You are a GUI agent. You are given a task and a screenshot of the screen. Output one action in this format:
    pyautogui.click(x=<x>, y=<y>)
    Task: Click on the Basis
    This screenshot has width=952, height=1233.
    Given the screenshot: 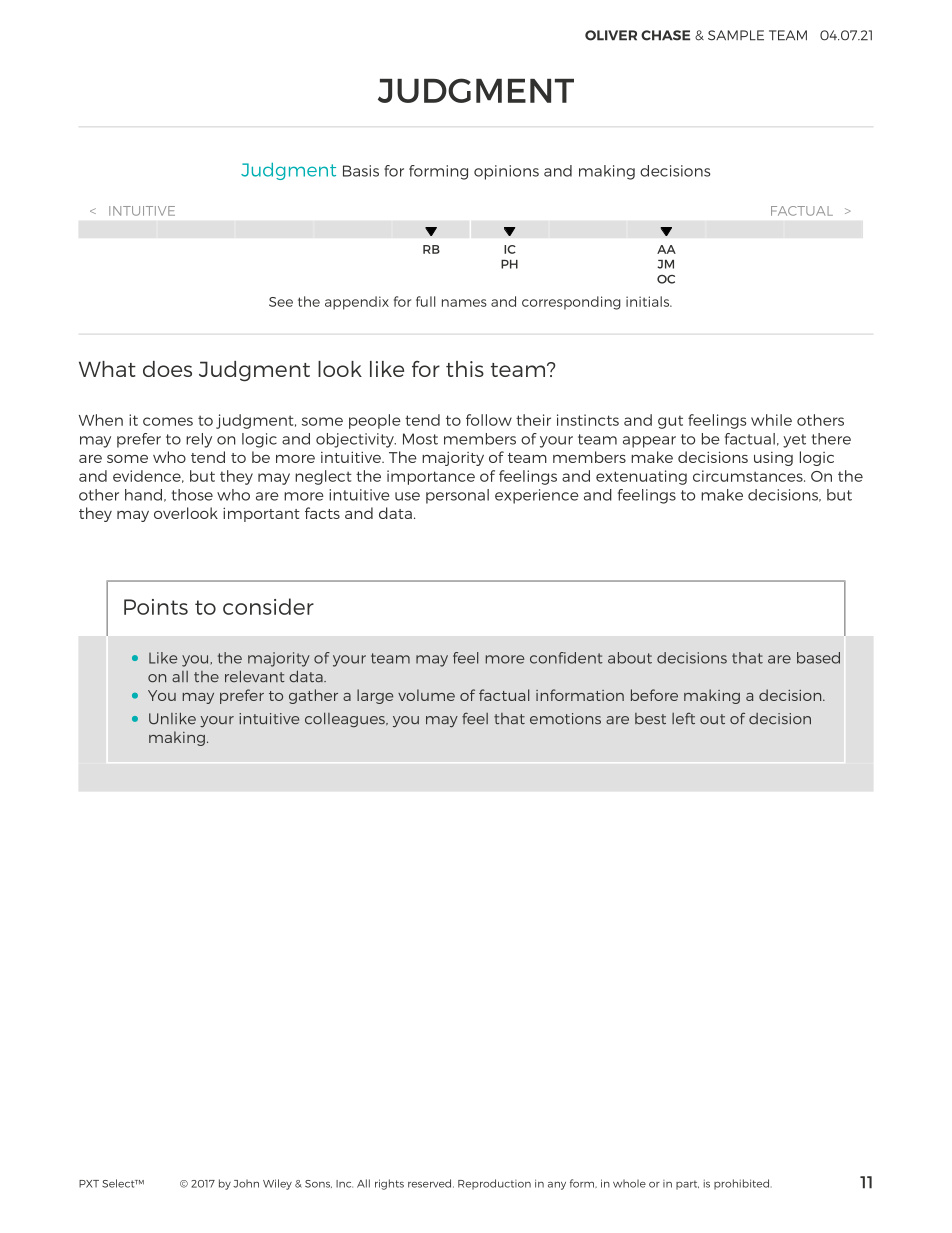 What is the action you would take?
    pyautogui.click(x=361, y=171)
